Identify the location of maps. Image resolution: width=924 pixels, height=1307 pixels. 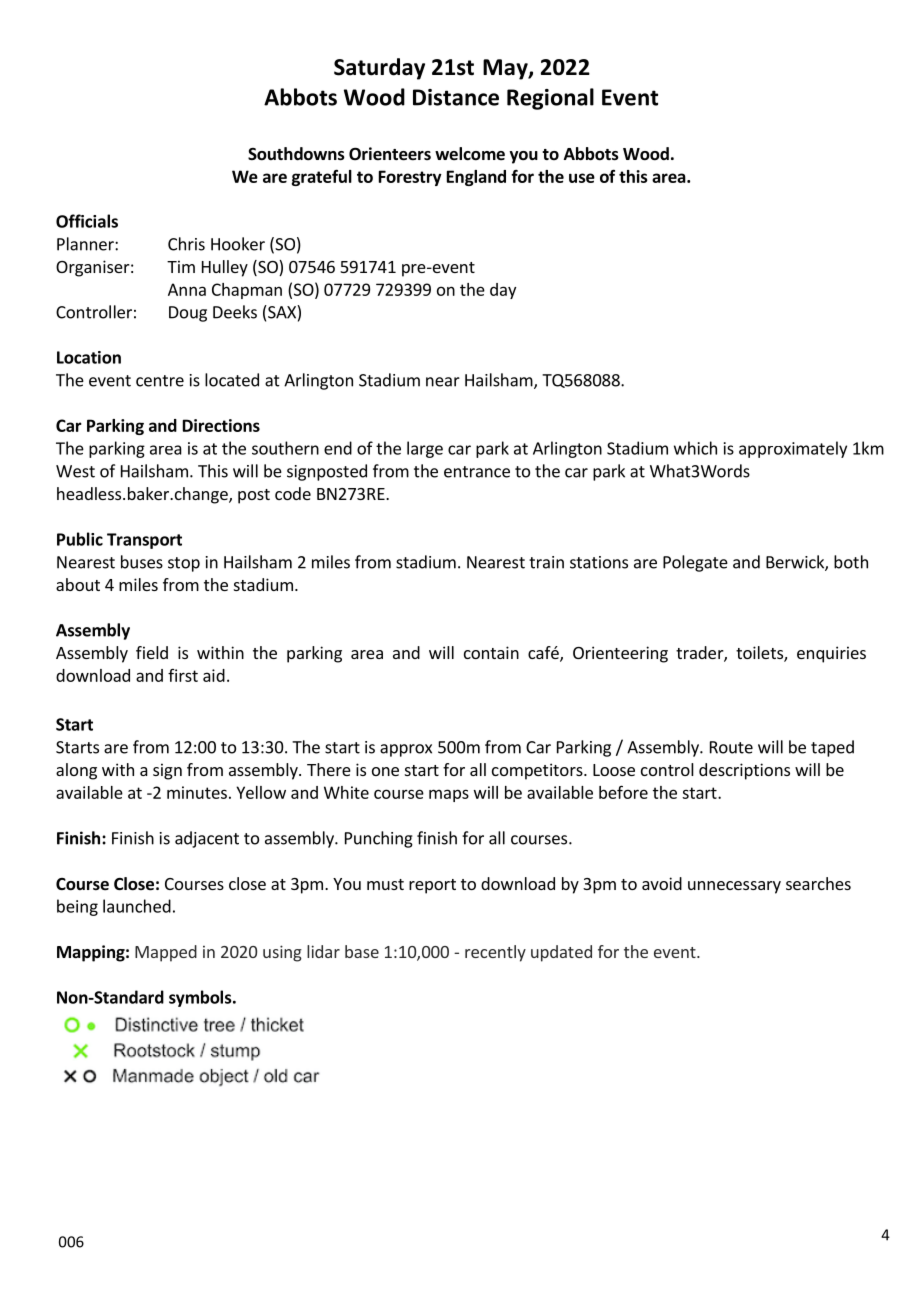
(449, 795).
